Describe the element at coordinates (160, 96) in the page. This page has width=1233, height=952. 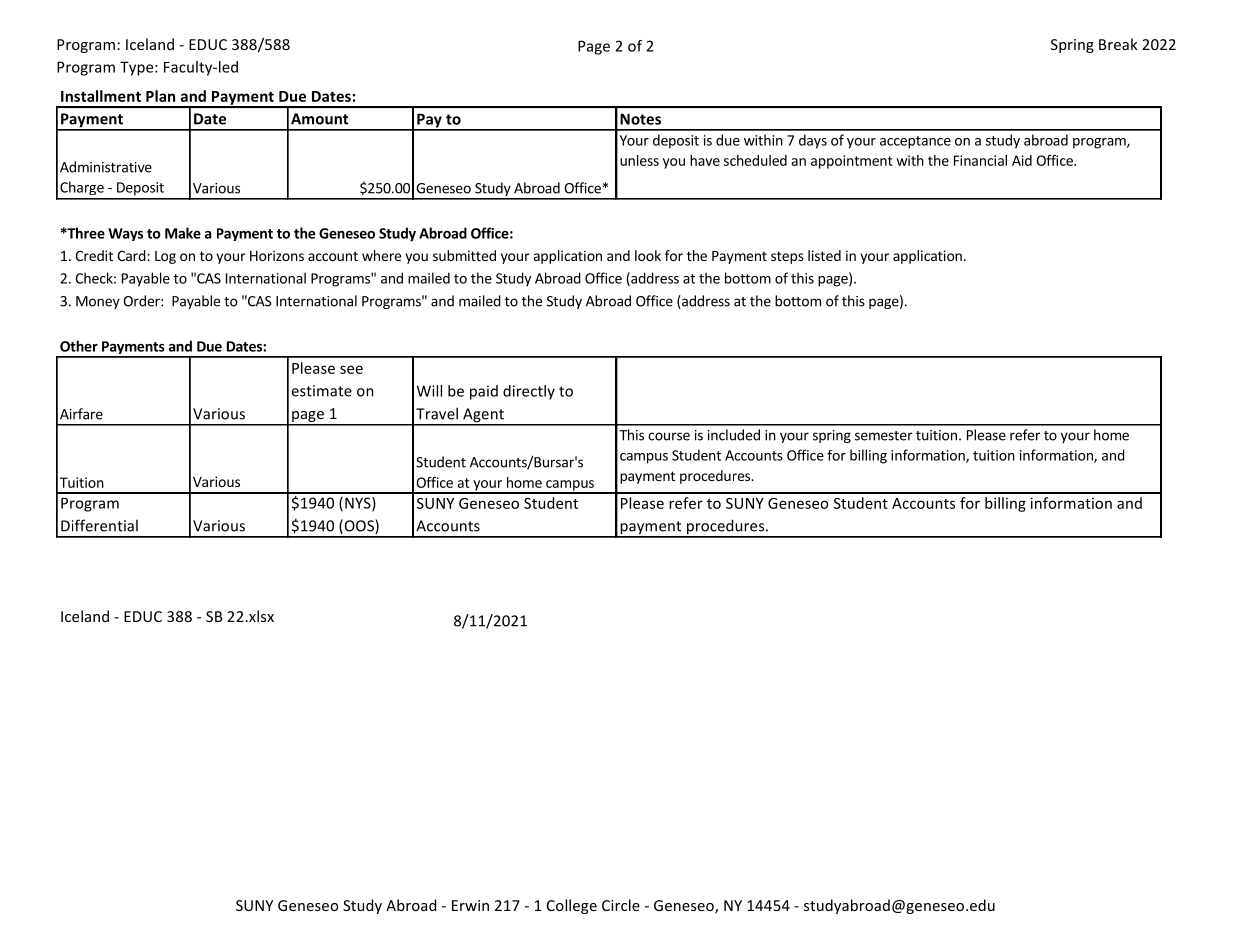
I see `Plan` at that location.
